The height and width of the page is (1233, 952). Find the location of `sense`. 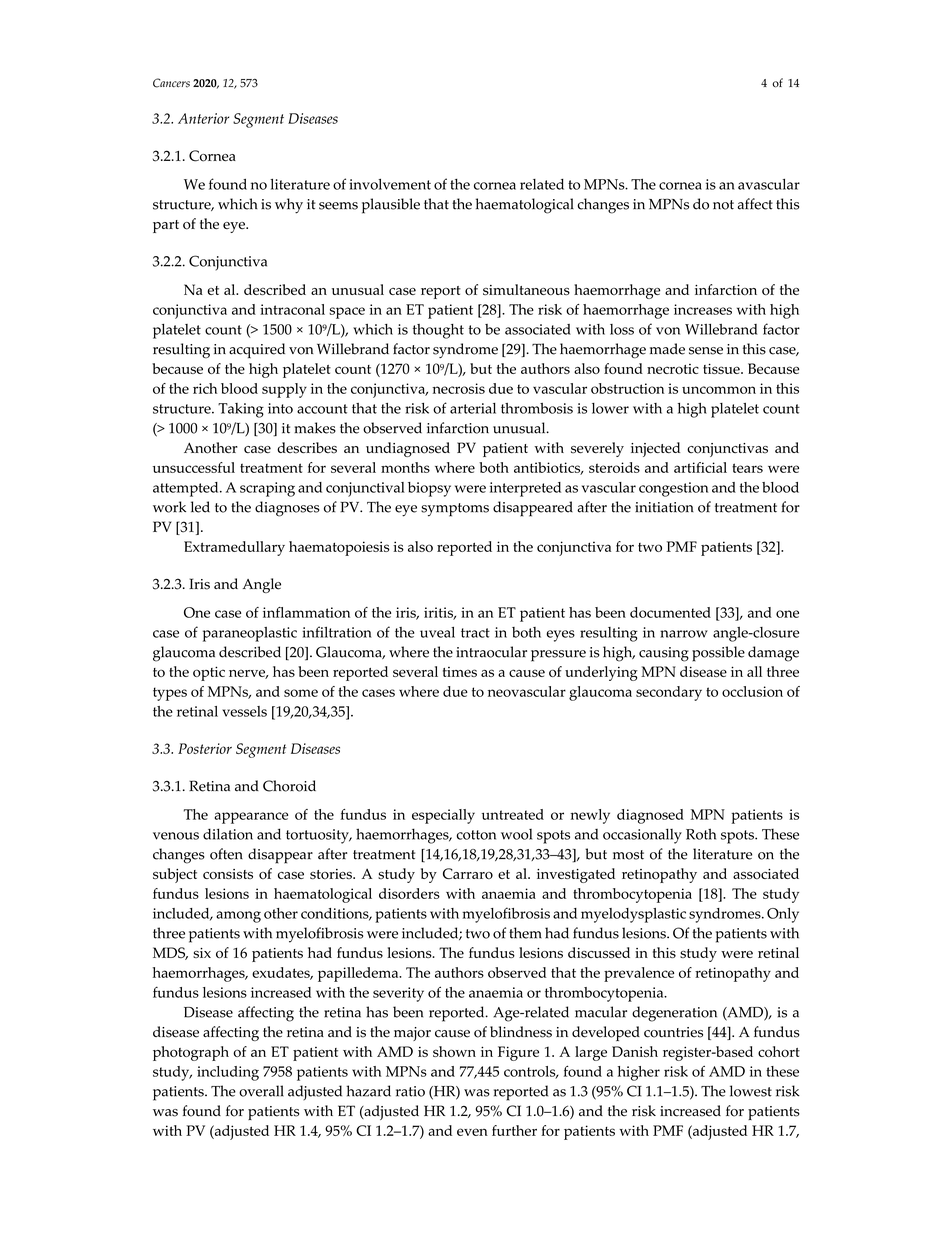

sense is located at coordinates (706, 351).
